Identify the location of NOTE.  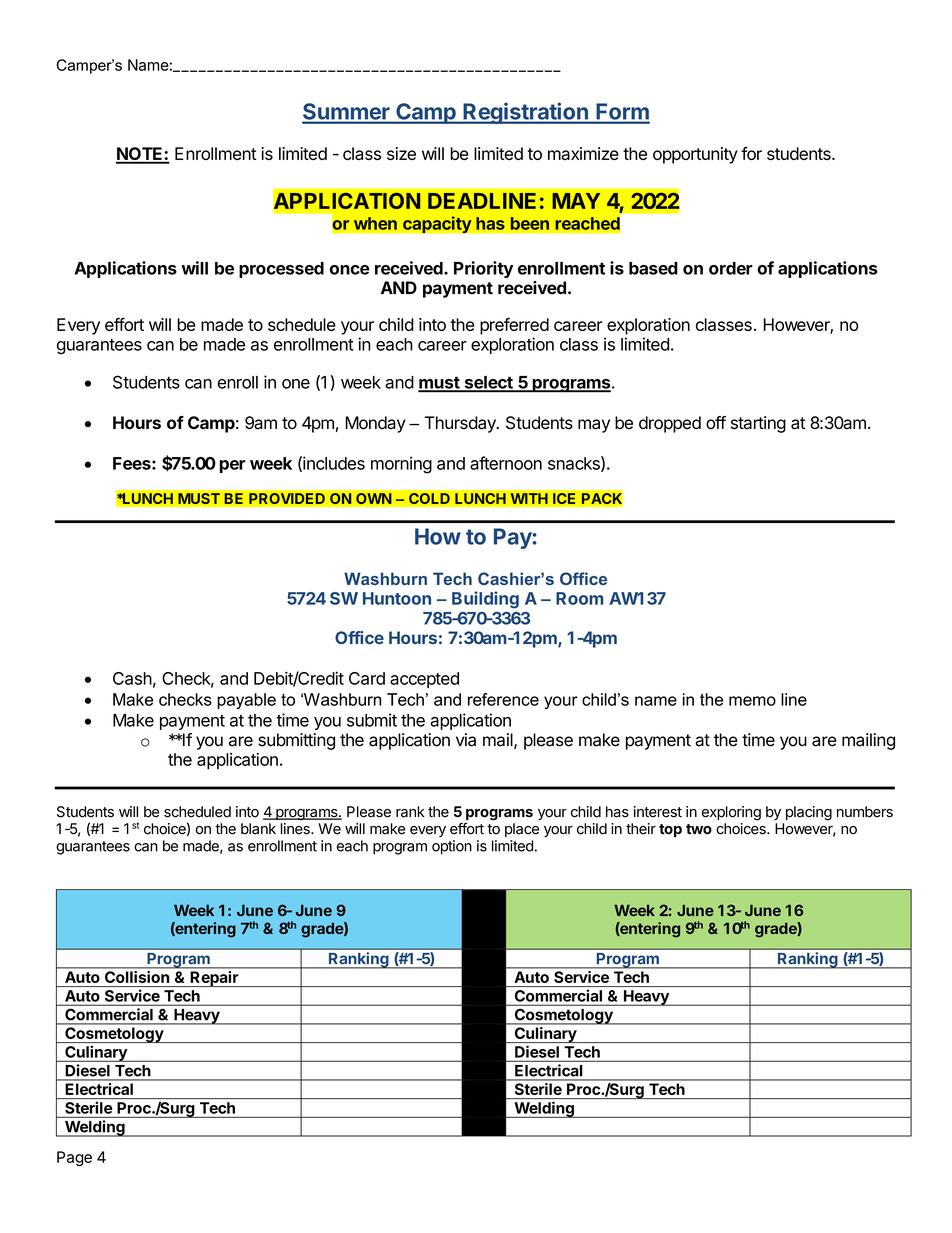
(140, 155).
